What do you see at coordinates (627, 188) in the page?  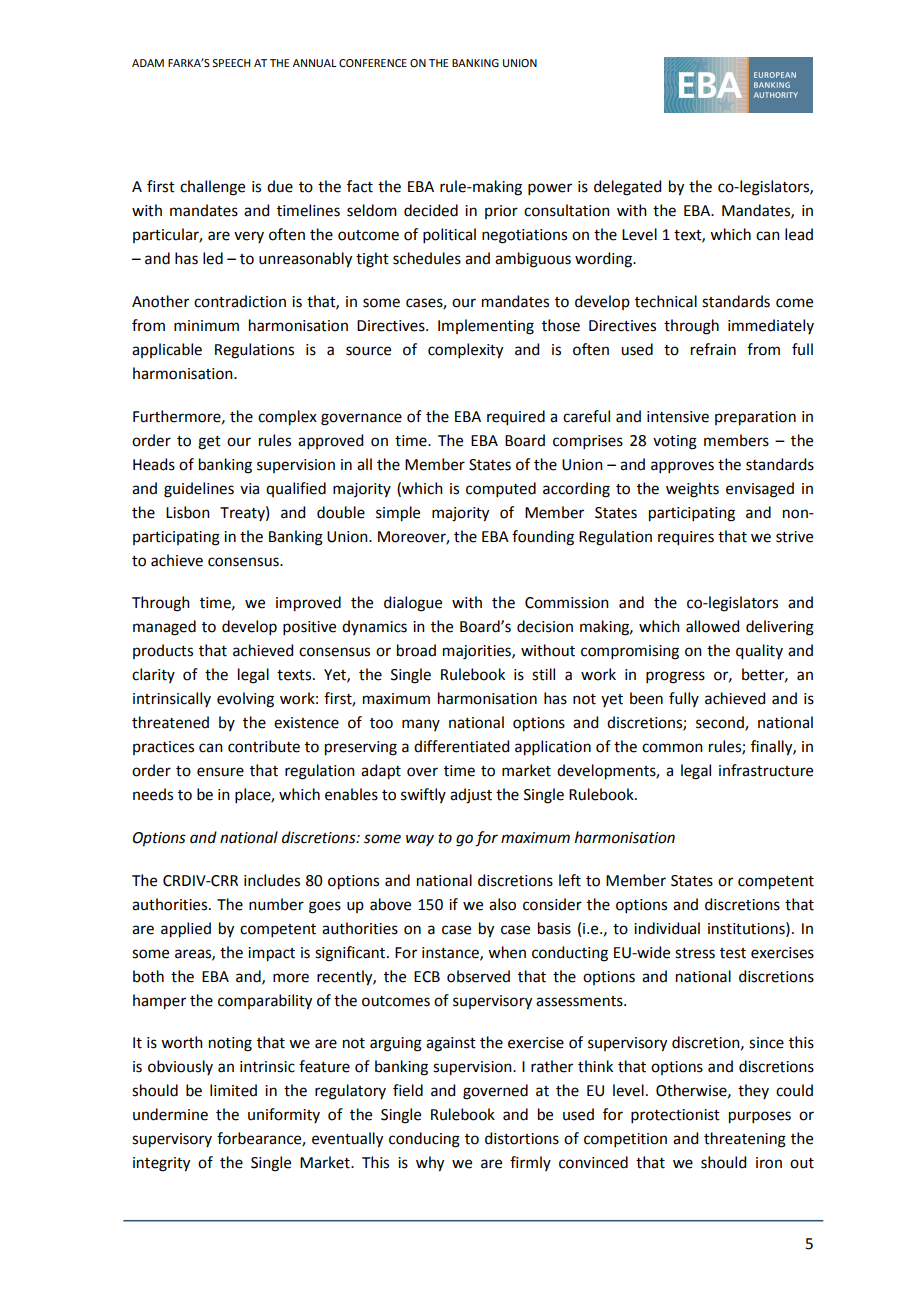 I see `delegated` at bounding box center [627, 188].
